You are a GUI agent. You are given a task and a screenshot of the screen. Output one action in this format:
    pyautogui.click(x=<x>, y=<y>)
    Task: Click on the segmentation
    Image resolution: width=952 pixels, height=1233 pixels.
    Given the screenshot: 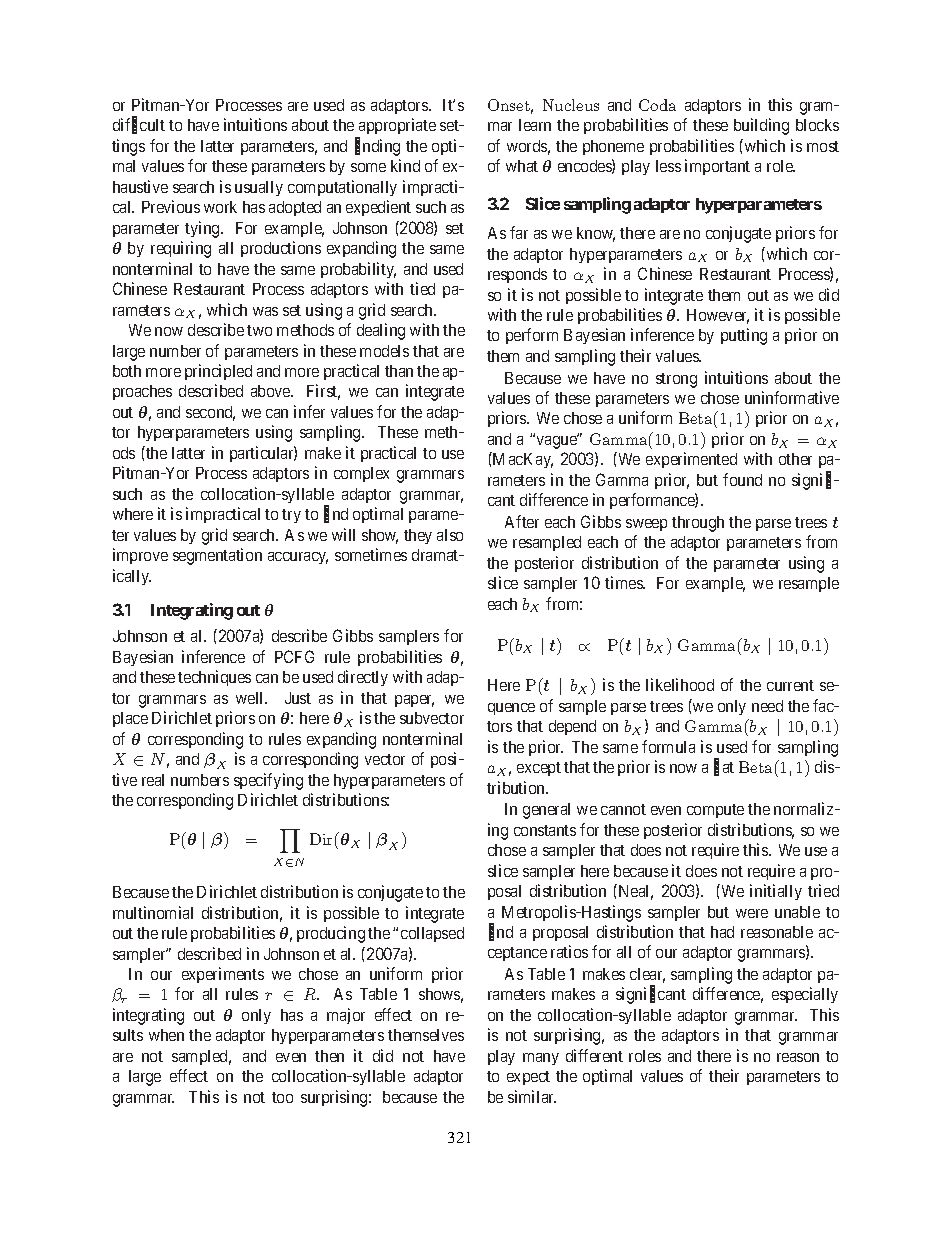 What is the action you would take?
    pyautogui.click(x=217, y=556)
